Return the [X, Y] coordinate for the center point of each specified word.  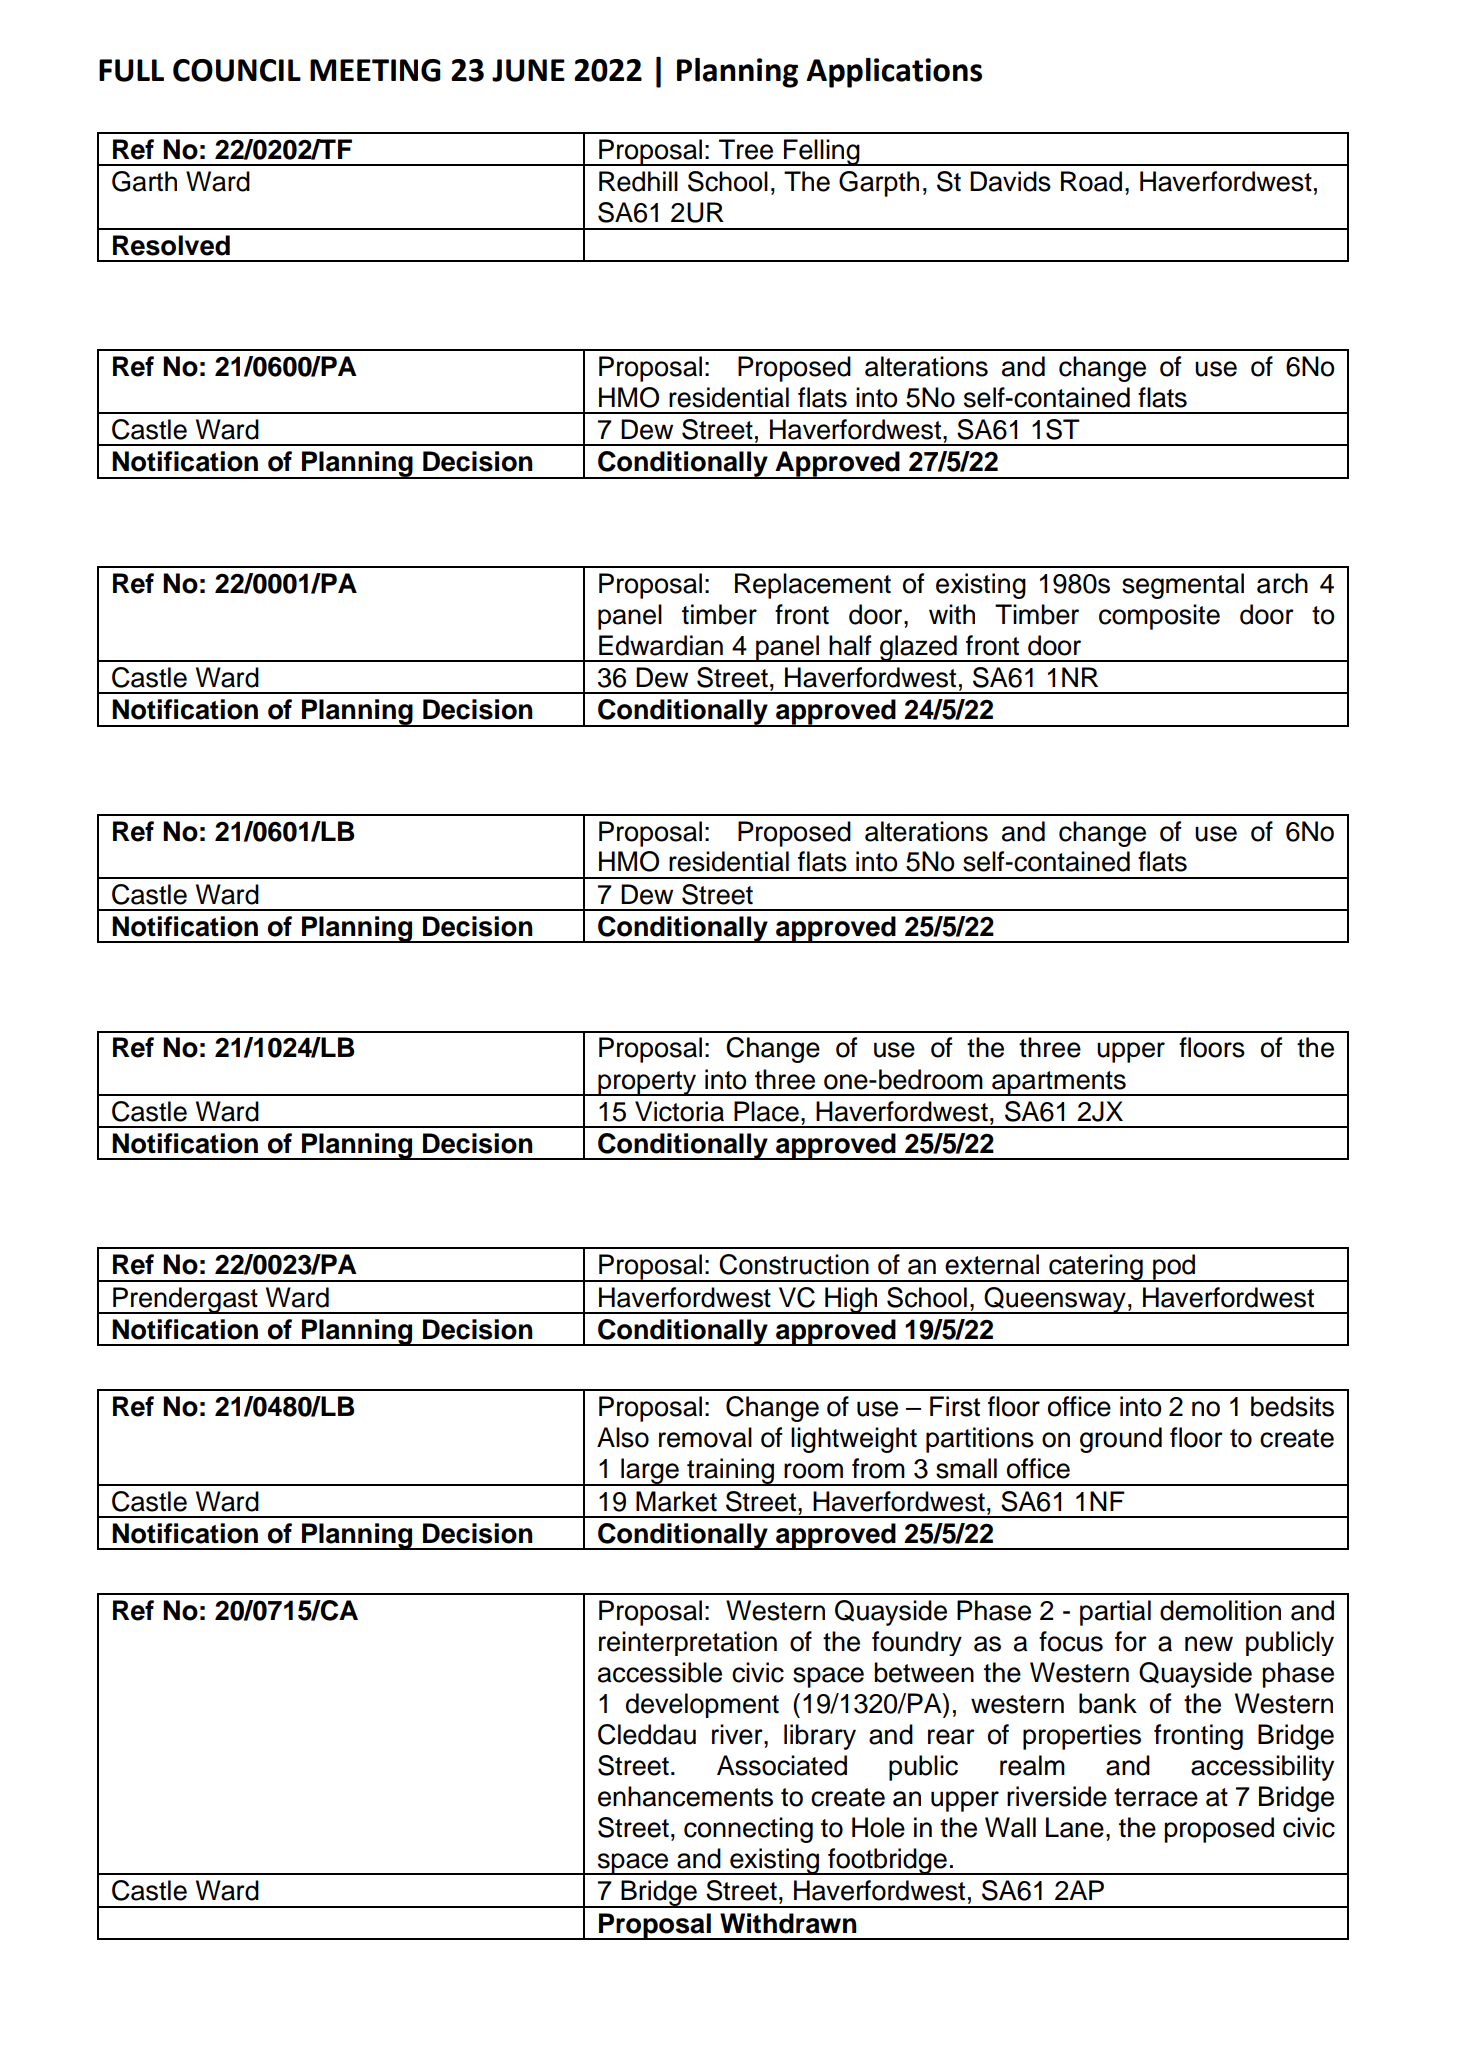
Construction [794, 1264]
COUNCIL [237, 70]
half [850, 645]
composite [1159, 617]
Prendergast [185, 1300]
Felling [822, 152]
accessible [660, 1672]
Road [1091, 181]
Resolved [171, 245]
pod [1174, 1268]
